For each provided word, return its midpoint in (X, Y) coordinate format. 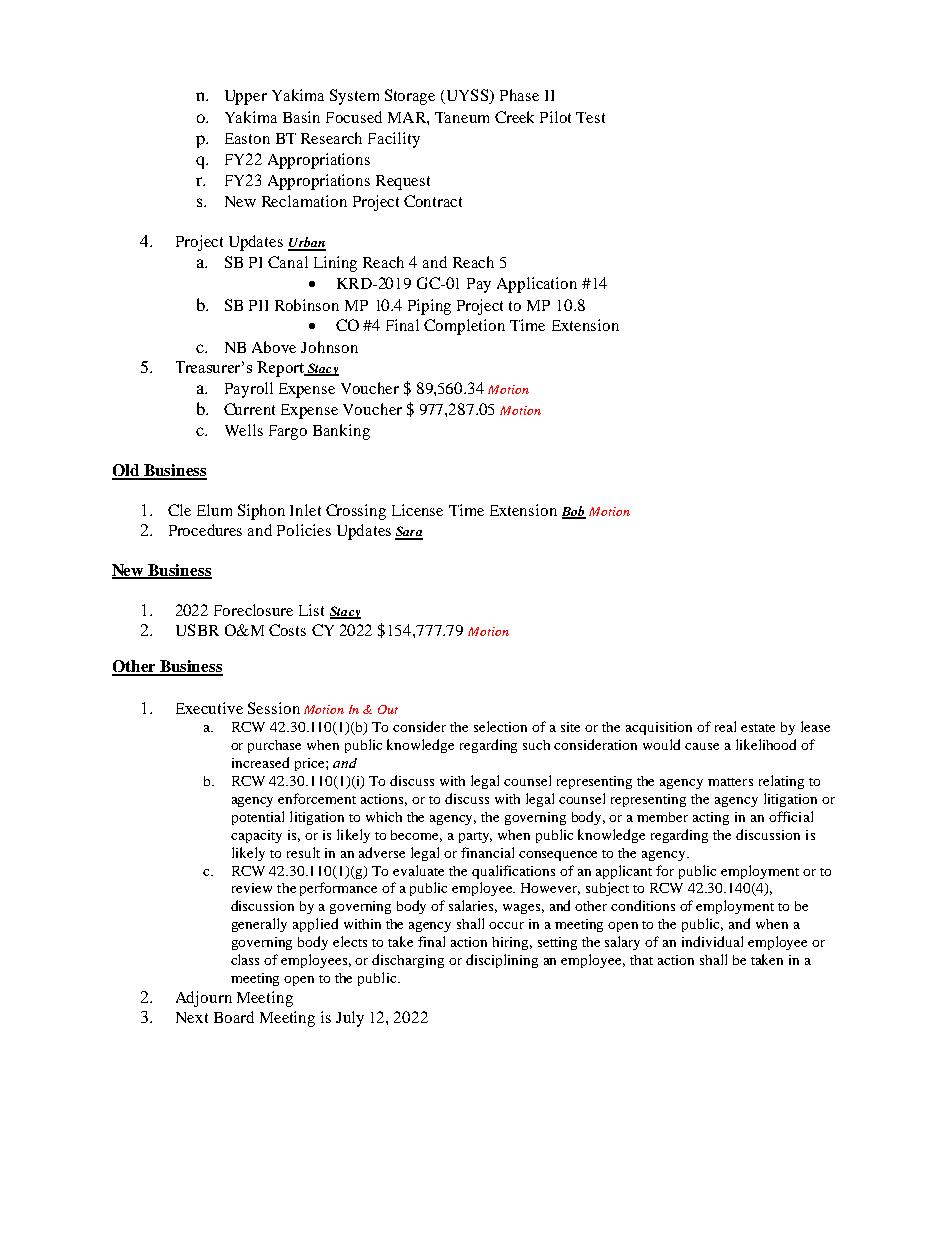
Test (590, 117)
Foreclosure (253, 610)
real (725, 726)
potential (258, 818)
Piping (429, 307)
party (475, 837)
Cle (179, 510)
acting (711, 818)
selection (500, 726)
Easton (247, 138)
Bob (574, 512)
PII (258, 305)
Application (537, 285)
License (417, 510)
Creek (514, 117)
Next (192, 1017)
